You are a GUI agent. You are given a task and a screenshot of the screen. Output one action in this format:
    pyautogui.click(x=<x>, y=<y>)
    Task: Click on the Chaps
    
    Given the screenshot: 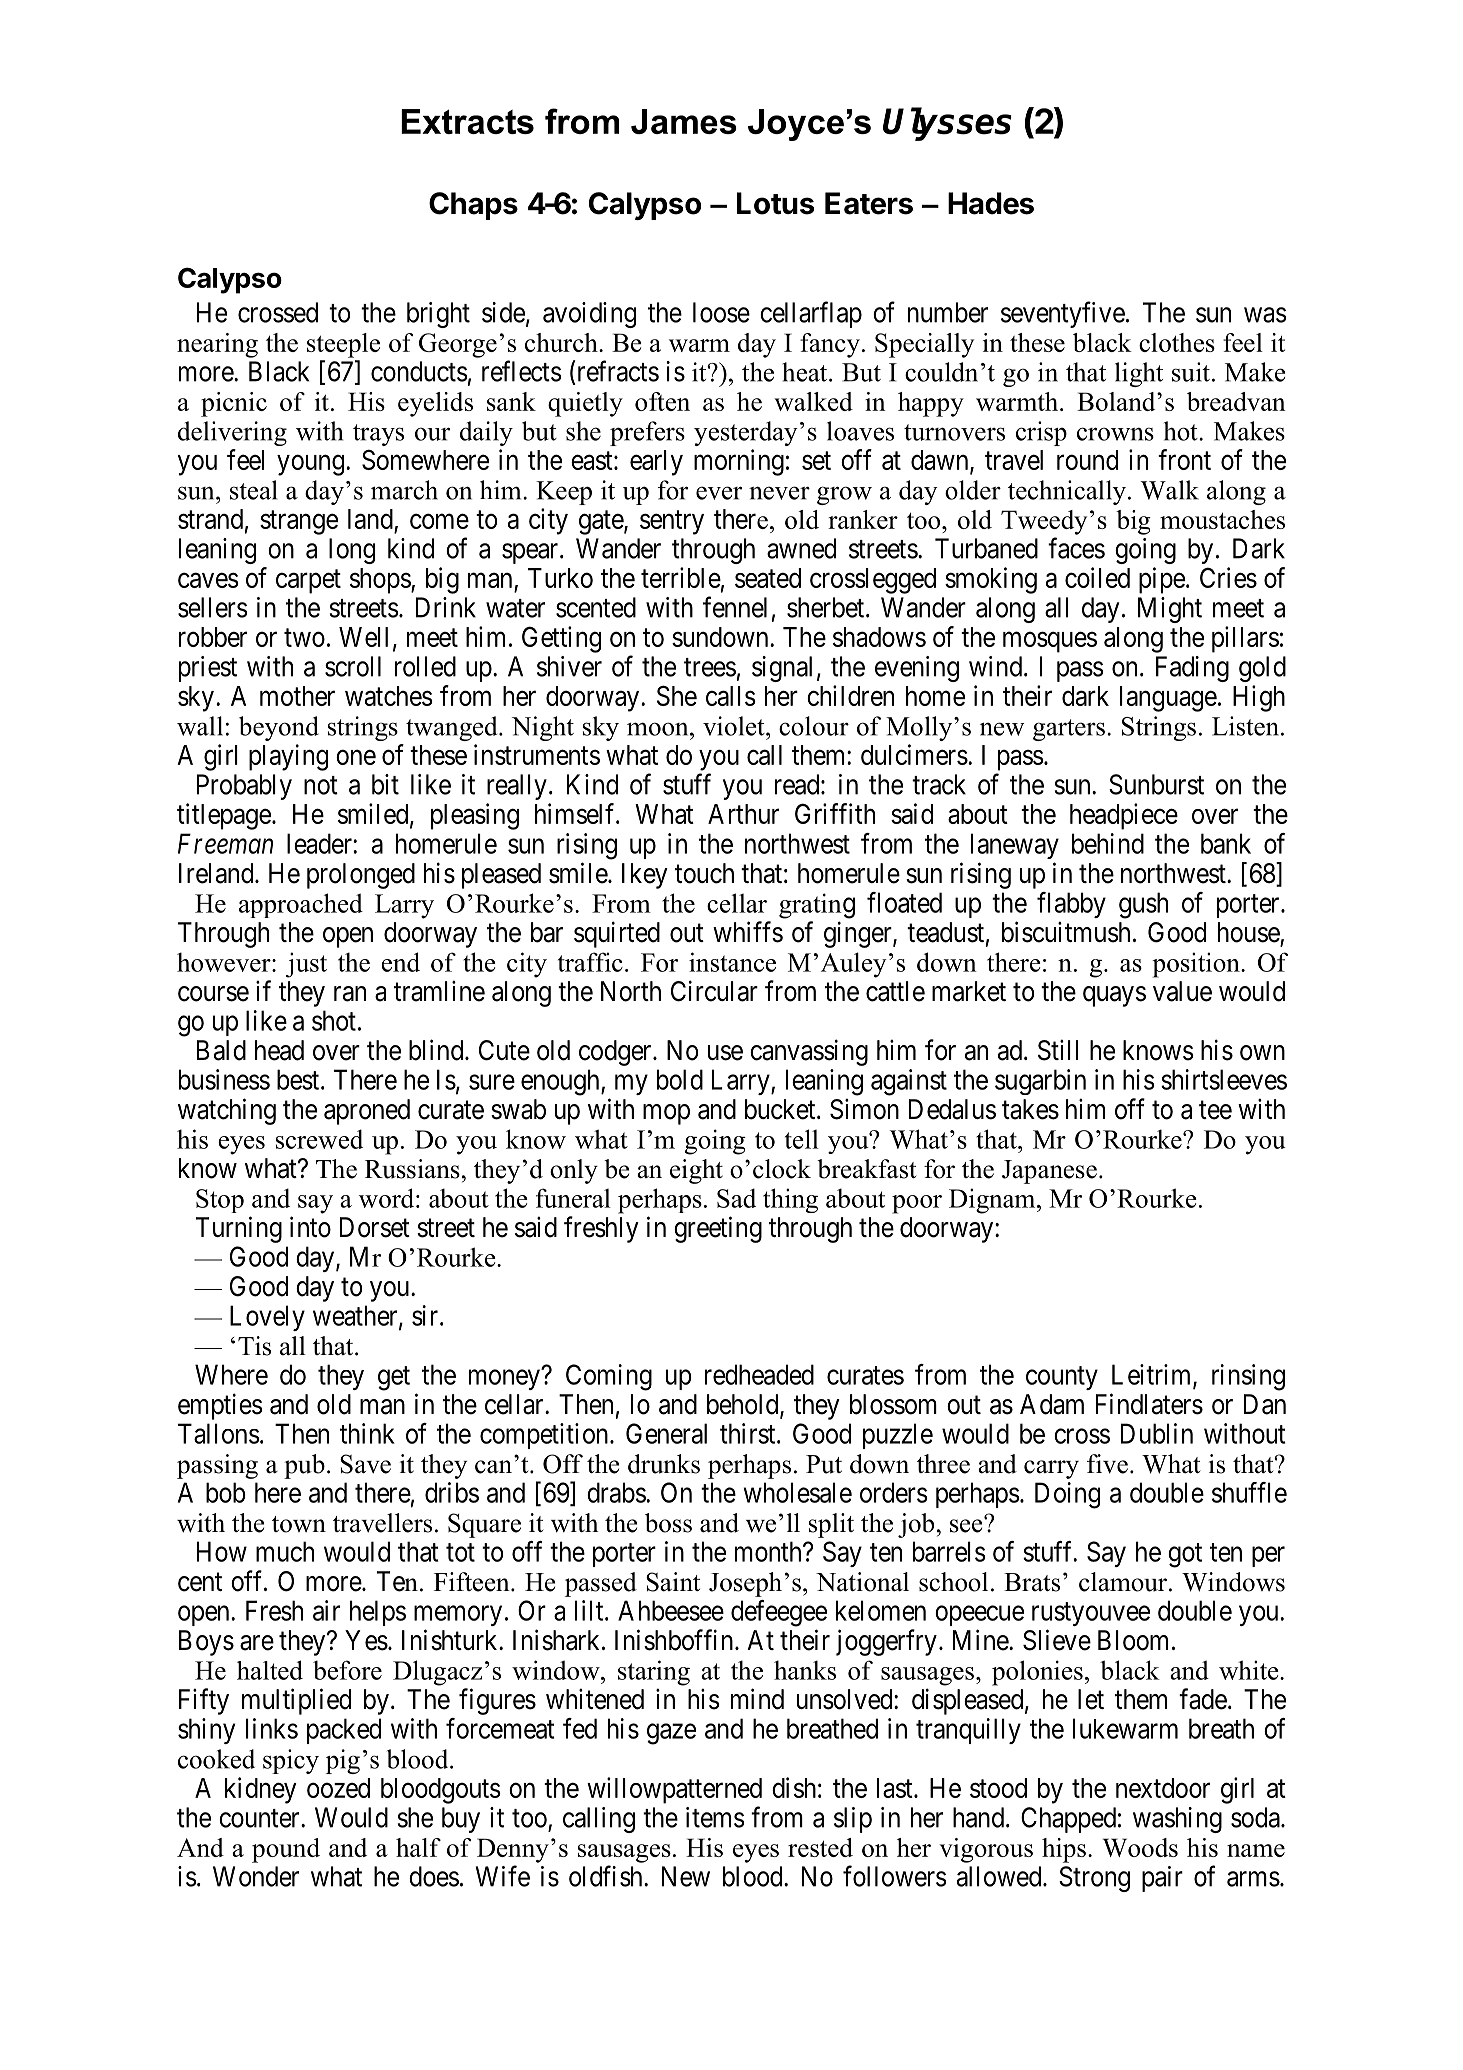 What is the action you would take?
    pyautogui.click(x=473, y=206)
